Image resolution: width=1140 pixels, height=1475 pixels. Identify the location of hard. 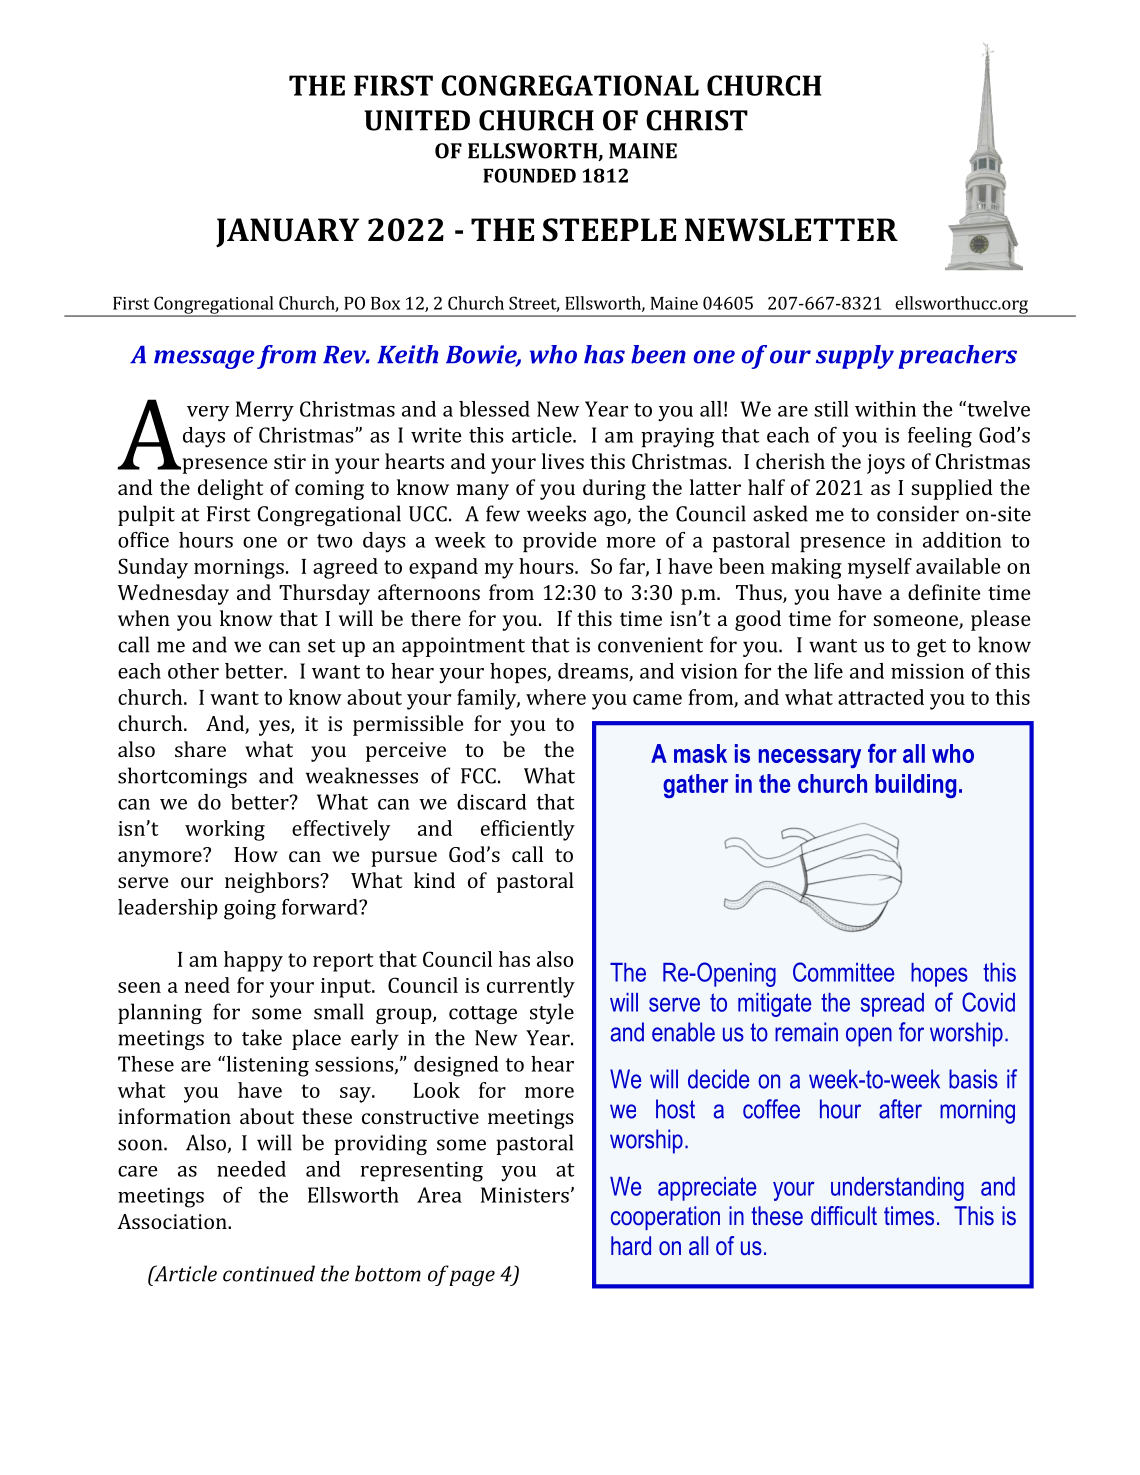
(631, 1246).
